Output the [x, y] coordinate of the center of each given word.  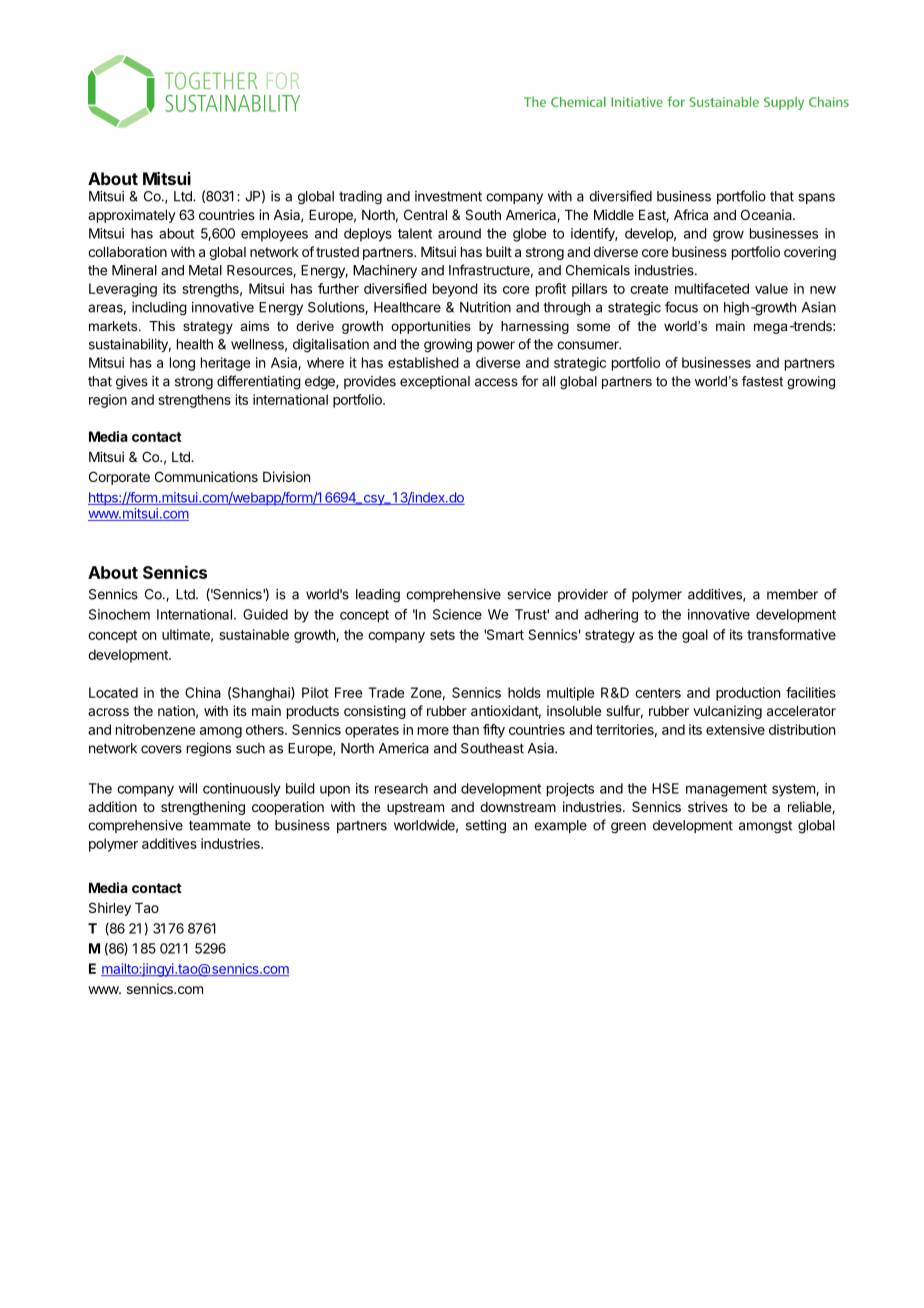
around [459, 233]
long [182, 364]
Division [286, 476]
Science [457, 614]
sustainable [254, 634]
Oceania [767, 214]
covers [161, 749]
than [465, 729]
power [496, 346]
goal [695, 636]
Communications [206, 476]
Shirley [110, 909]
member [792, 594]
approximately [132, 216]
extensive [735, 729]
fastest [762, 381]
